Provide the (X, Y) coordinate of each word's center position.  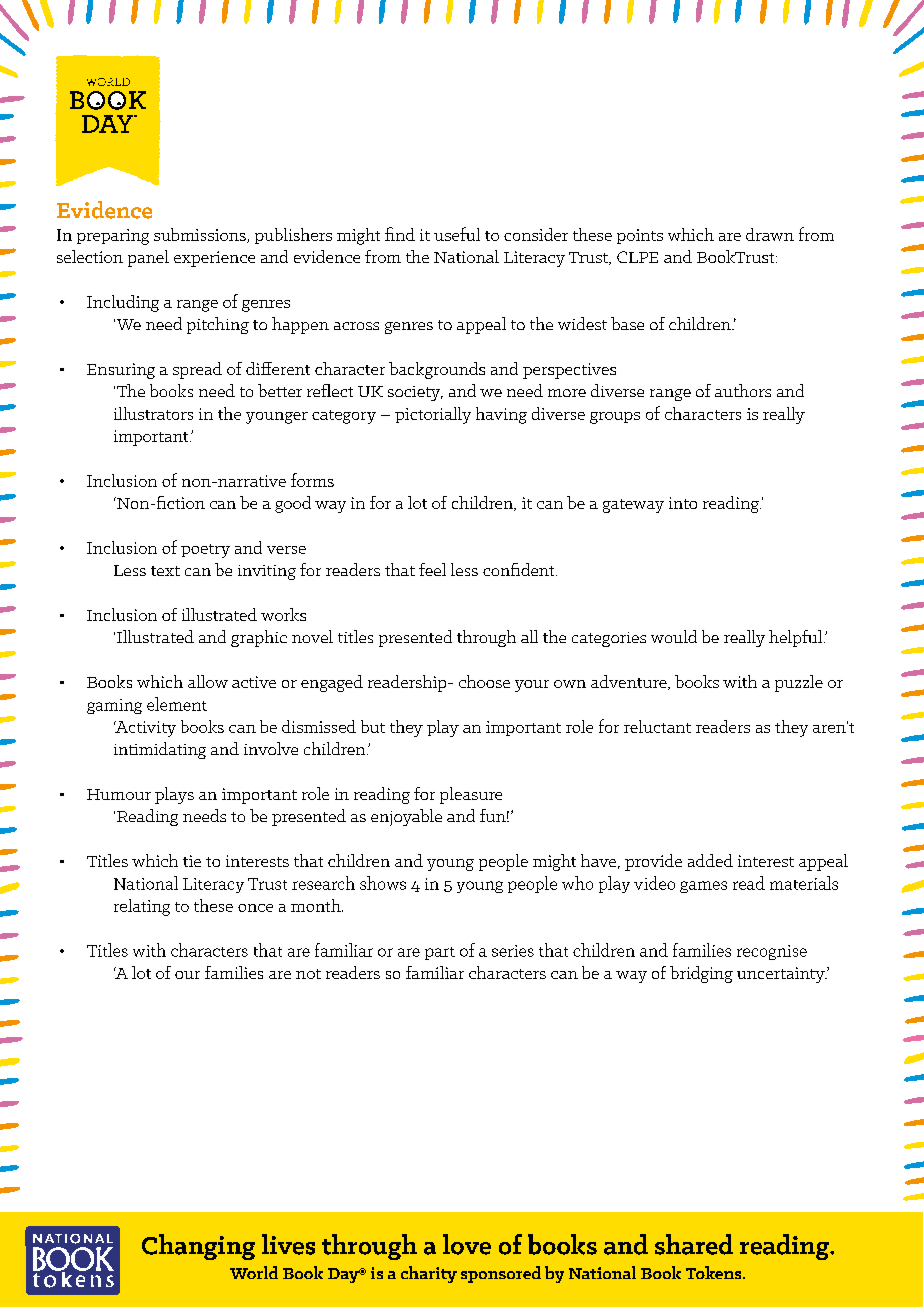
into (683, 503)
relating (142, 907)
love (467, 1244)
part (440, 953)
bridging (701, 974)
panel (148, 258)
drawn (770, 234)
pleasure (471, 795)
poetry (205, 551)
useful (457, 234)
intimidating (160, 750)
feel (432, 569)
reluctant (657, 726)
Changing (198, 1247)
